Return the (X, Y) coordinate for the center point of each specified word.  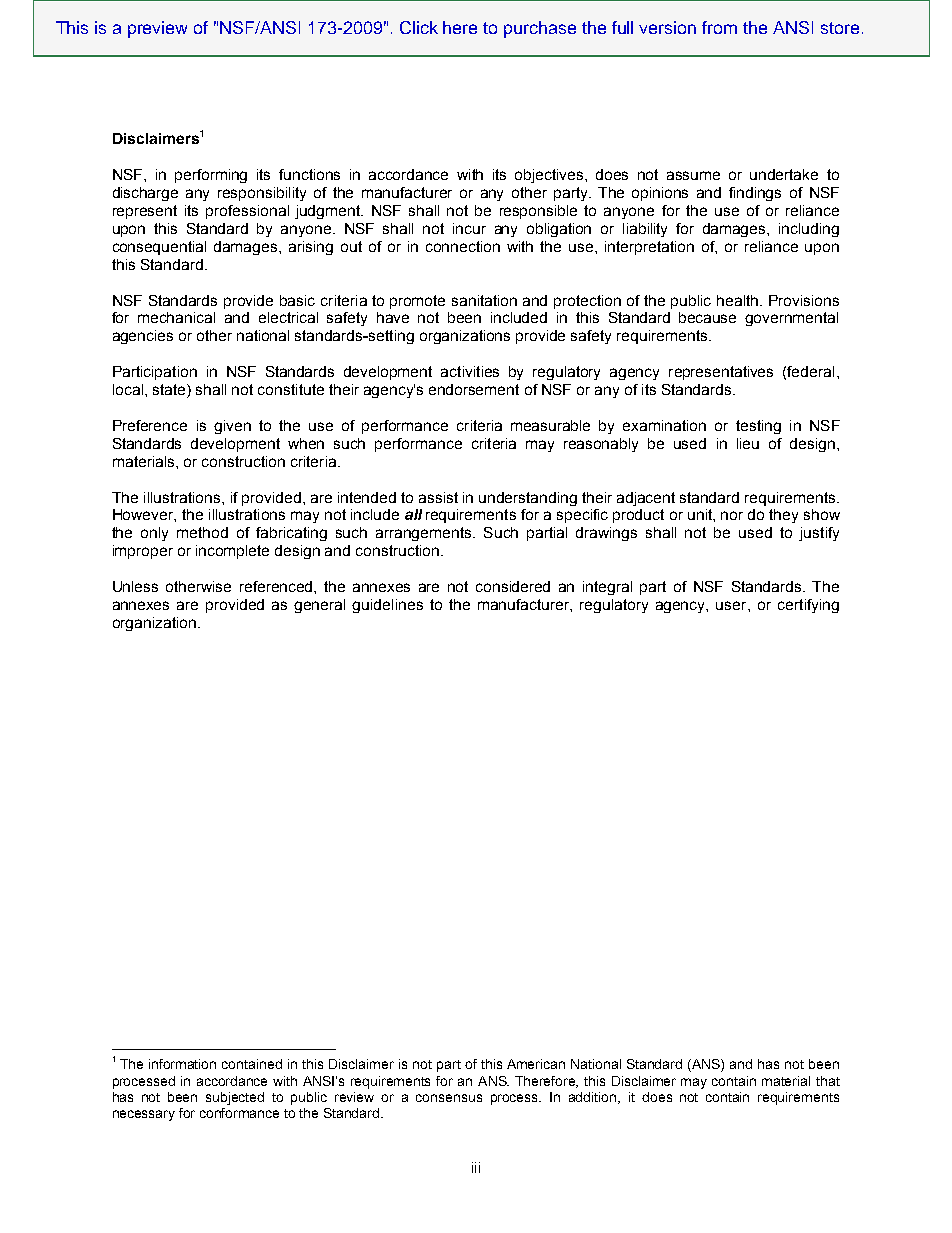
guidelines (387, 606)
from (719, 27)
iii (476, 1167)
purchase (540, 29)
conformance (239, 1113)
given (232, 427)
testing (758, 427)
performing (211, 176)
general (319, 606)
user (732, 605)
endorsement (474, 389)
